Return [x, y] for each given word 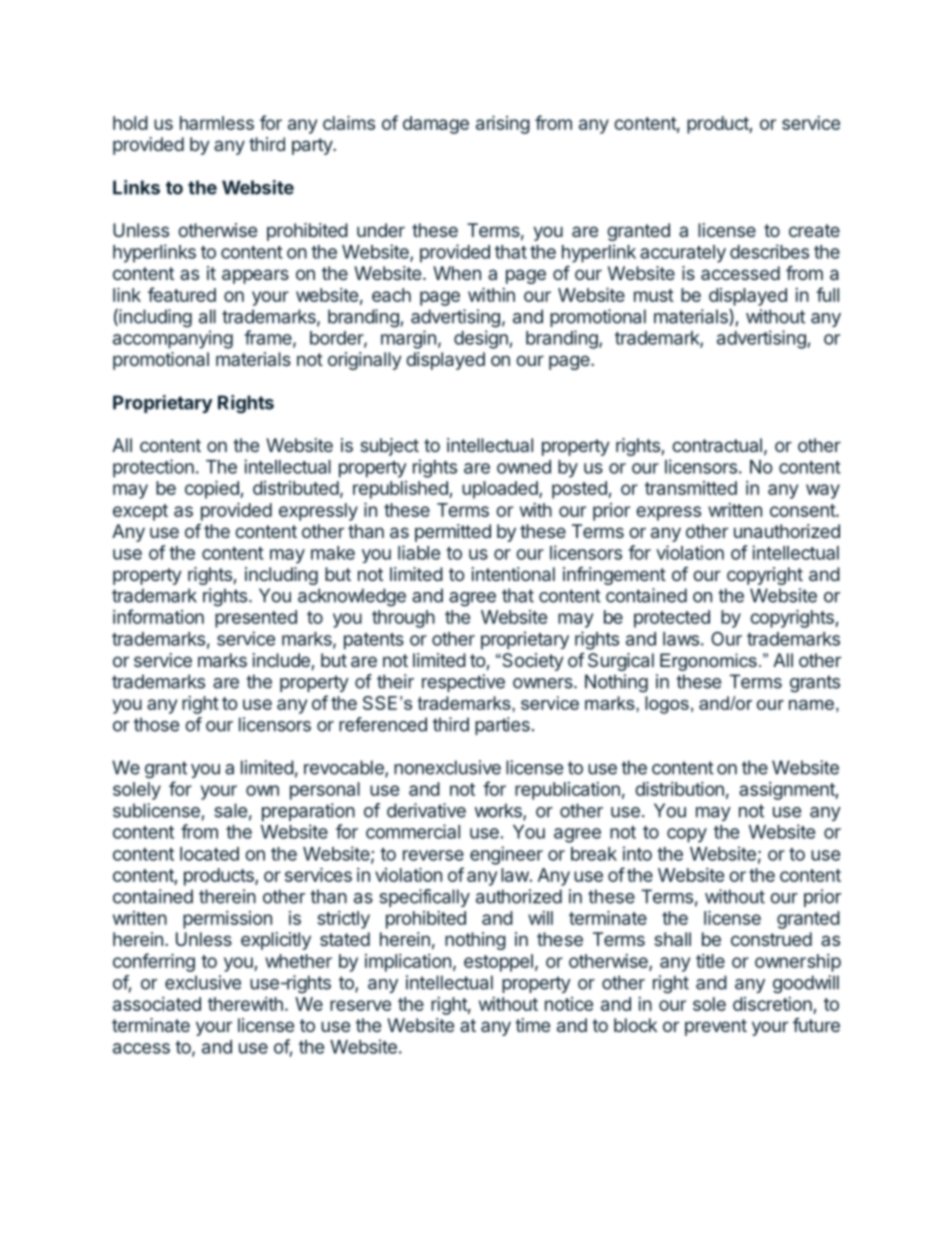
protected [672, 619]
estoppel [498, 963]
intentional [513, 574]
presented [256, 619]
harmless [217, 123]
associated [157, 1004]
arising [503, 125]
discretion [772, 1004]
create [814, 230]
